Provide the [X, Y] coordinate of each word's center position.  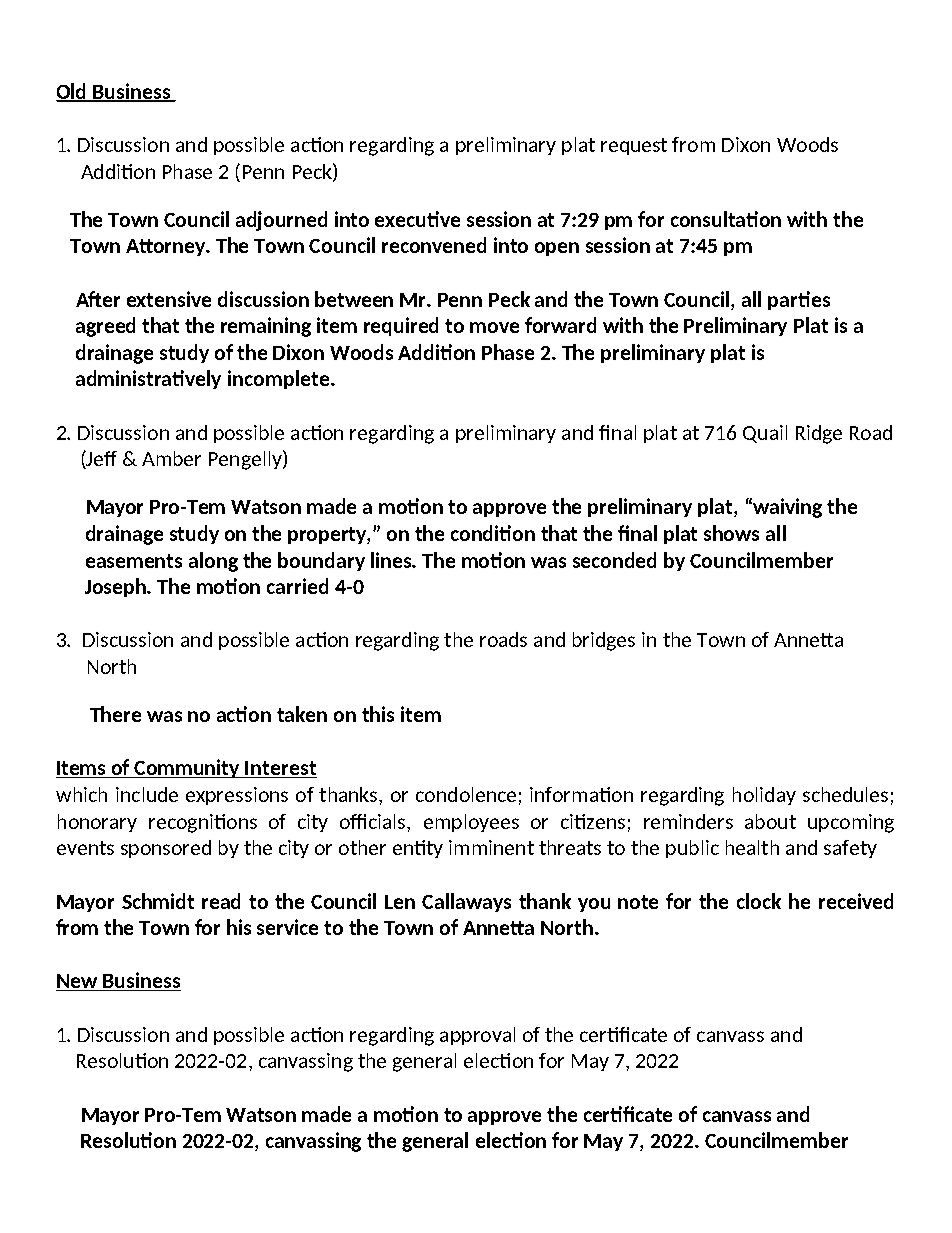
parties [799, 300]
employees [471, 823]
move [494, 327]
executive [417, 219]
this [378, 714]
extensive [169, 299]
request [634, 146]
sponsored [166, 849]
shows [731, 533]
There [115, 714]
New [78, 982]
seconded [614, 560]
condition [493, 533]
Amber [171, 458]
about [770, 821]
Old [72, 92]
